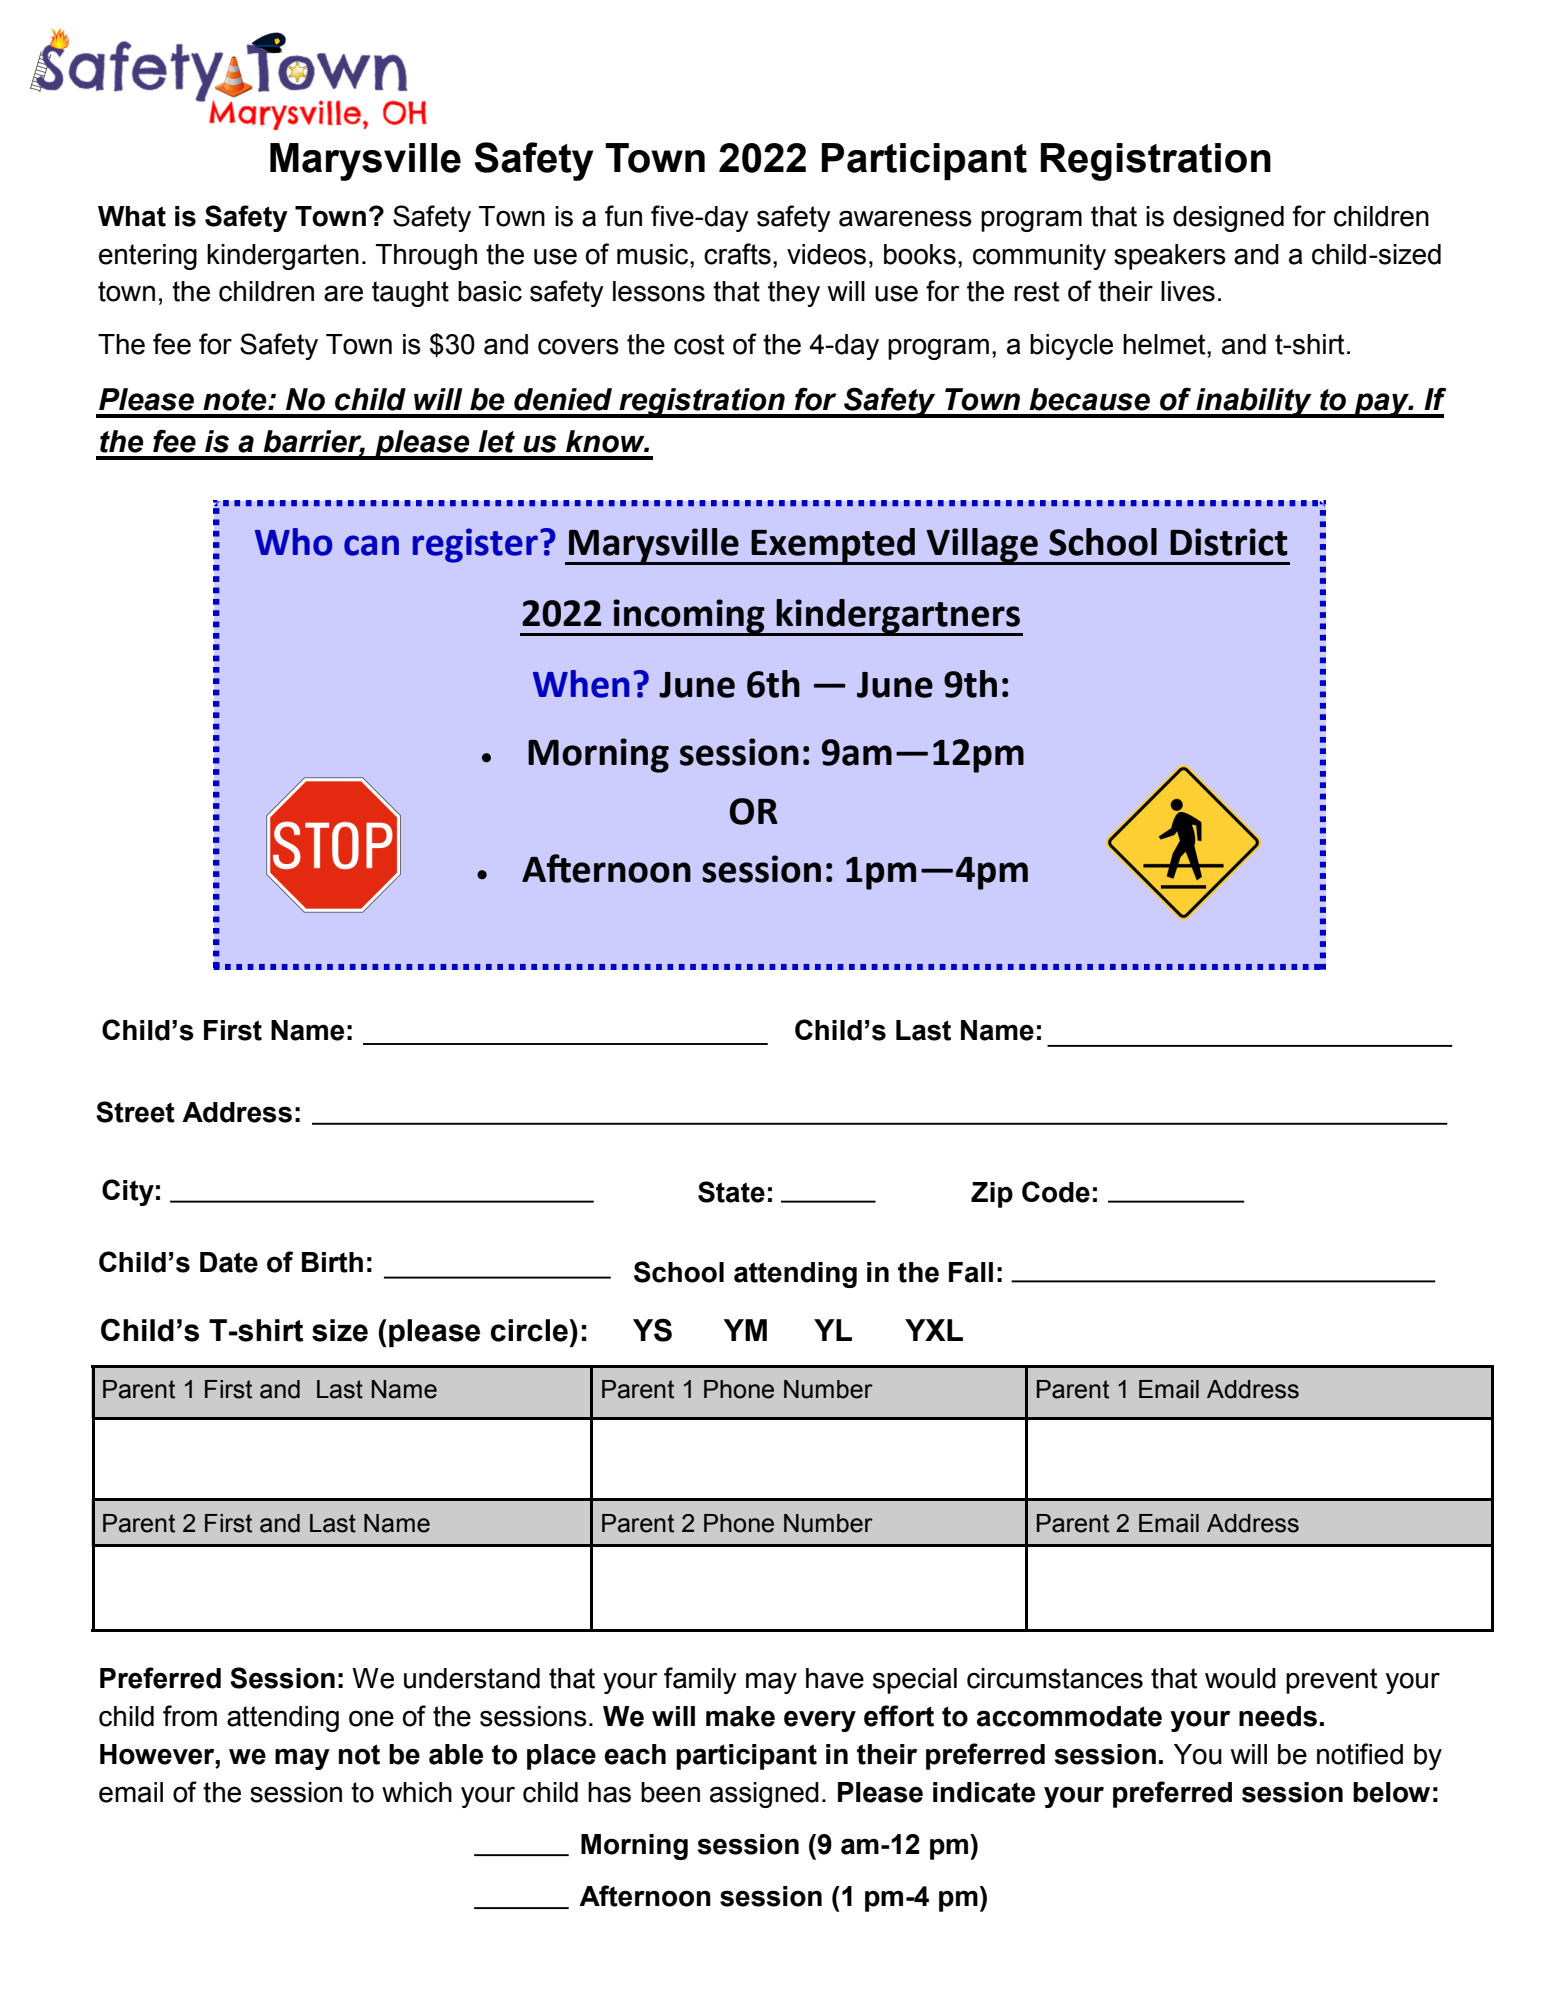 The height and width of the page is (1997, 1543). Describe the element at coordinates (1056, 1192) in the page. I see `Code` at that location.
